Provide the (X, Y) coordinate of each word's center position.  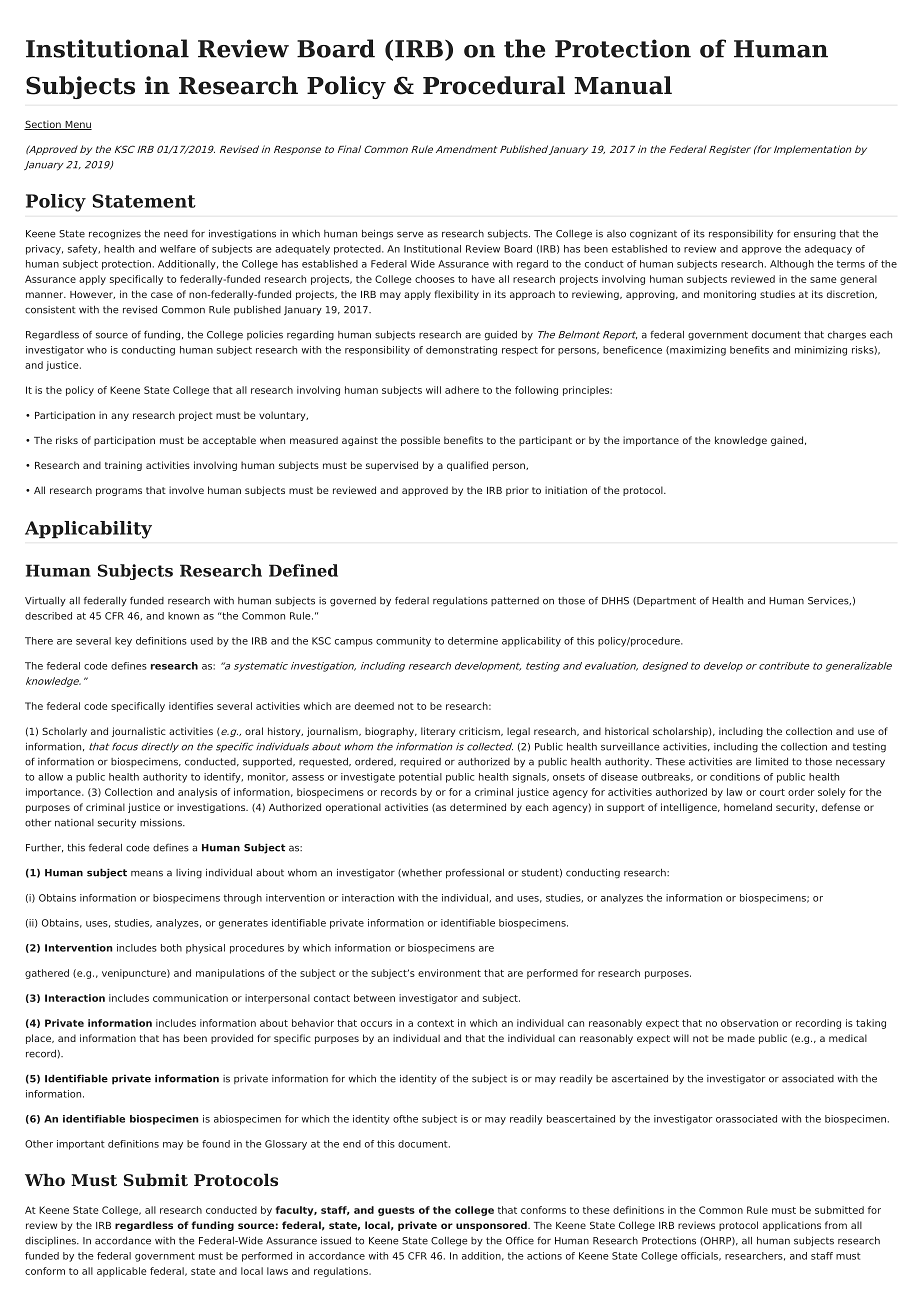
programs (119, 492)
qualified (467, 466)
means (147, 873)
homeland (748, 807)
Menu (77, 125)
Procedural (494, 85)
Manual (623, 85)
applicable (122, 1272)
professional (475, 873)
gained (787, 441)
